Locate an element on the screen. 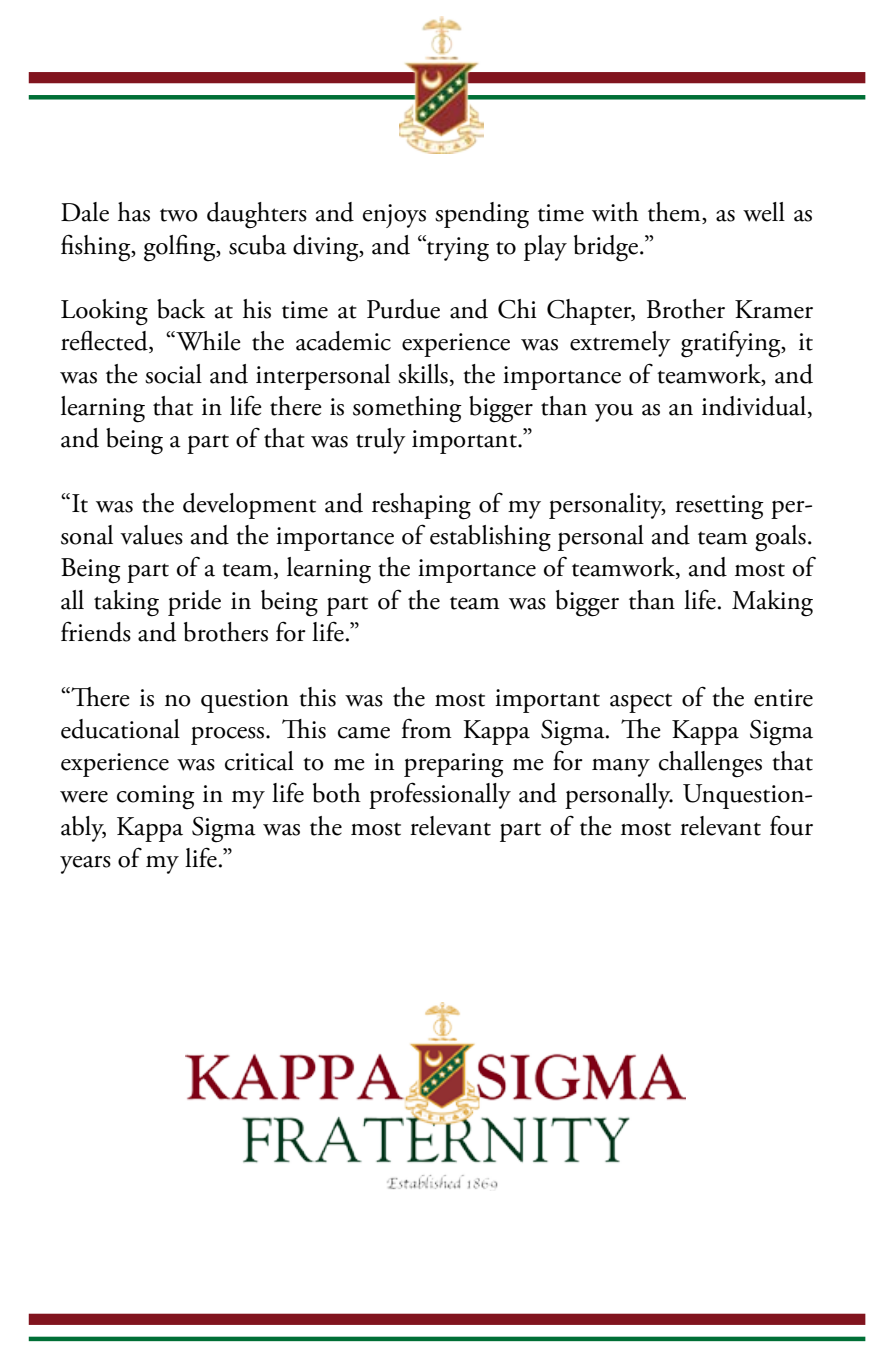 The width and height of the screenshot is (887, 1372). professionally is located at coordinates (440, 795).
